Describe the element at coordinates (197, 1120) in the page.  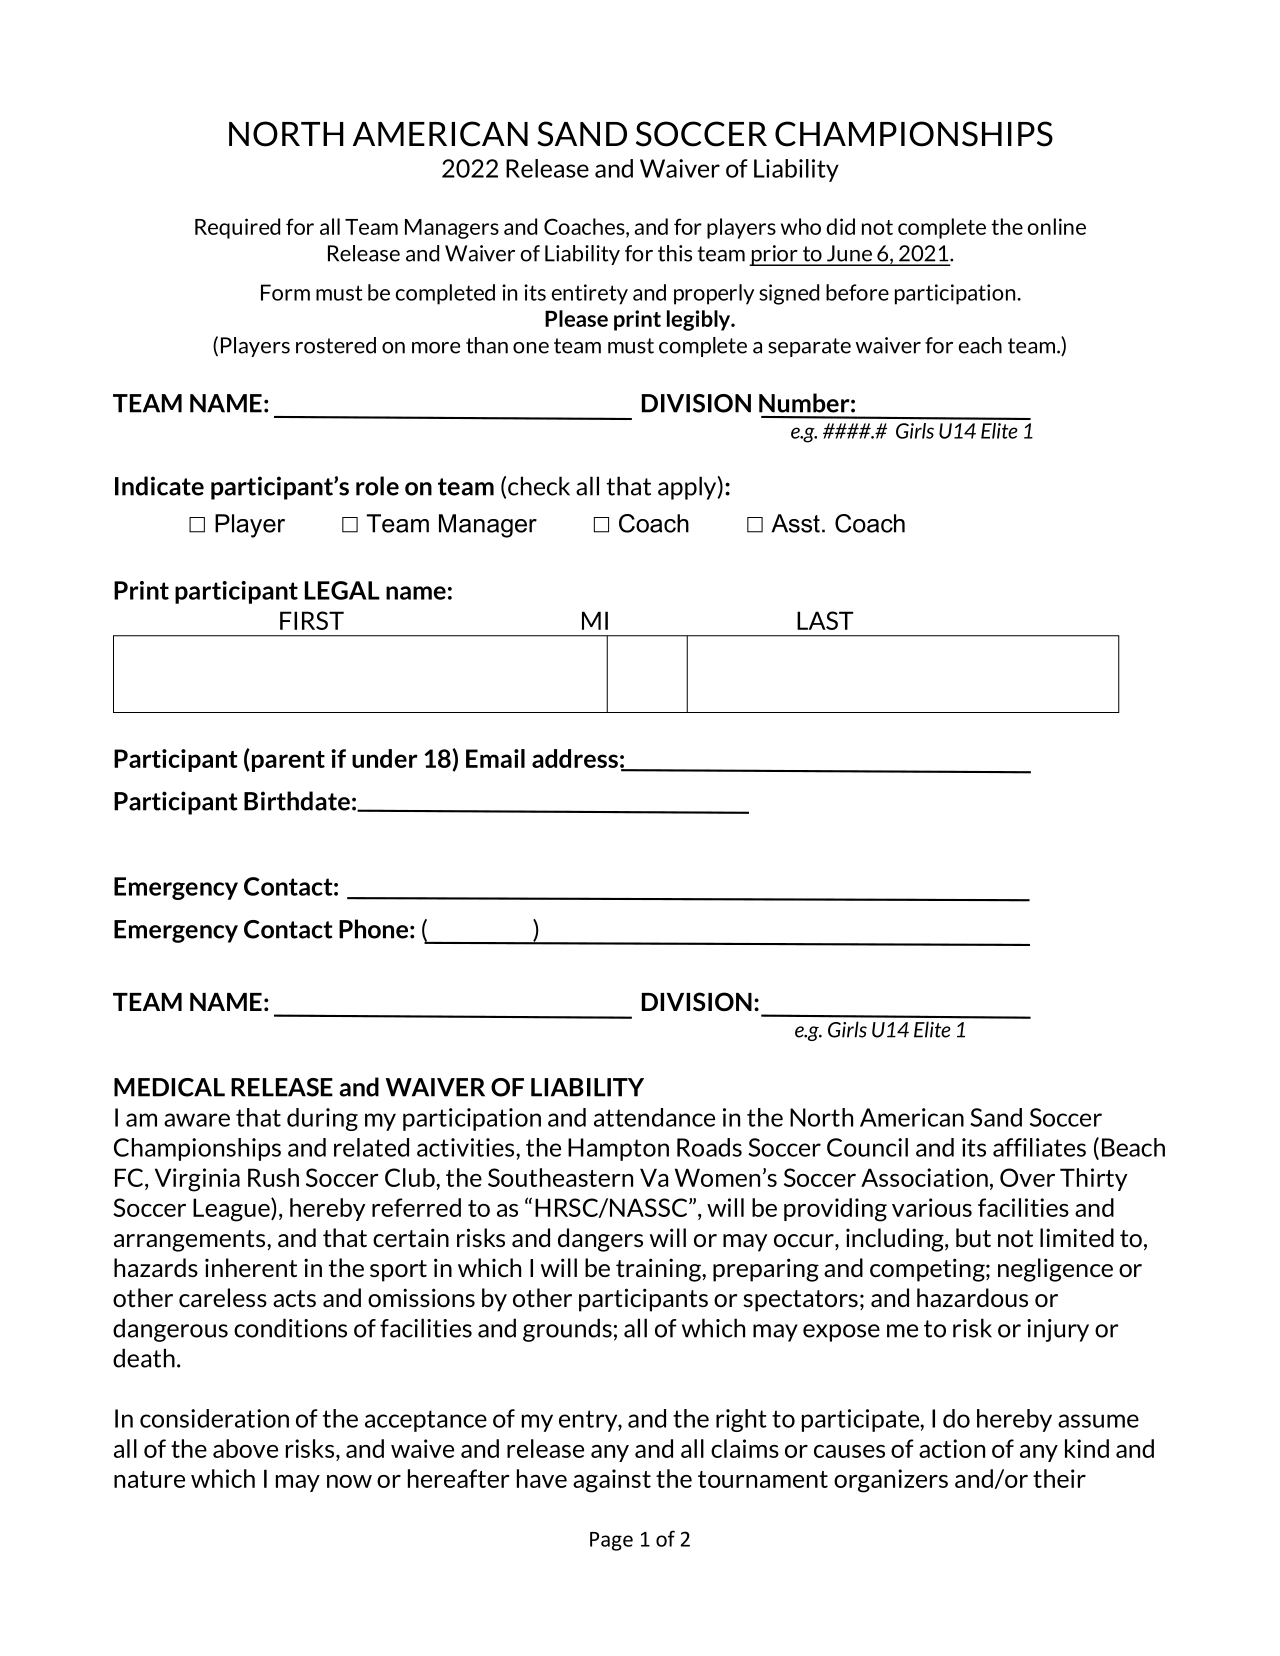
I see `aware` at that location.
